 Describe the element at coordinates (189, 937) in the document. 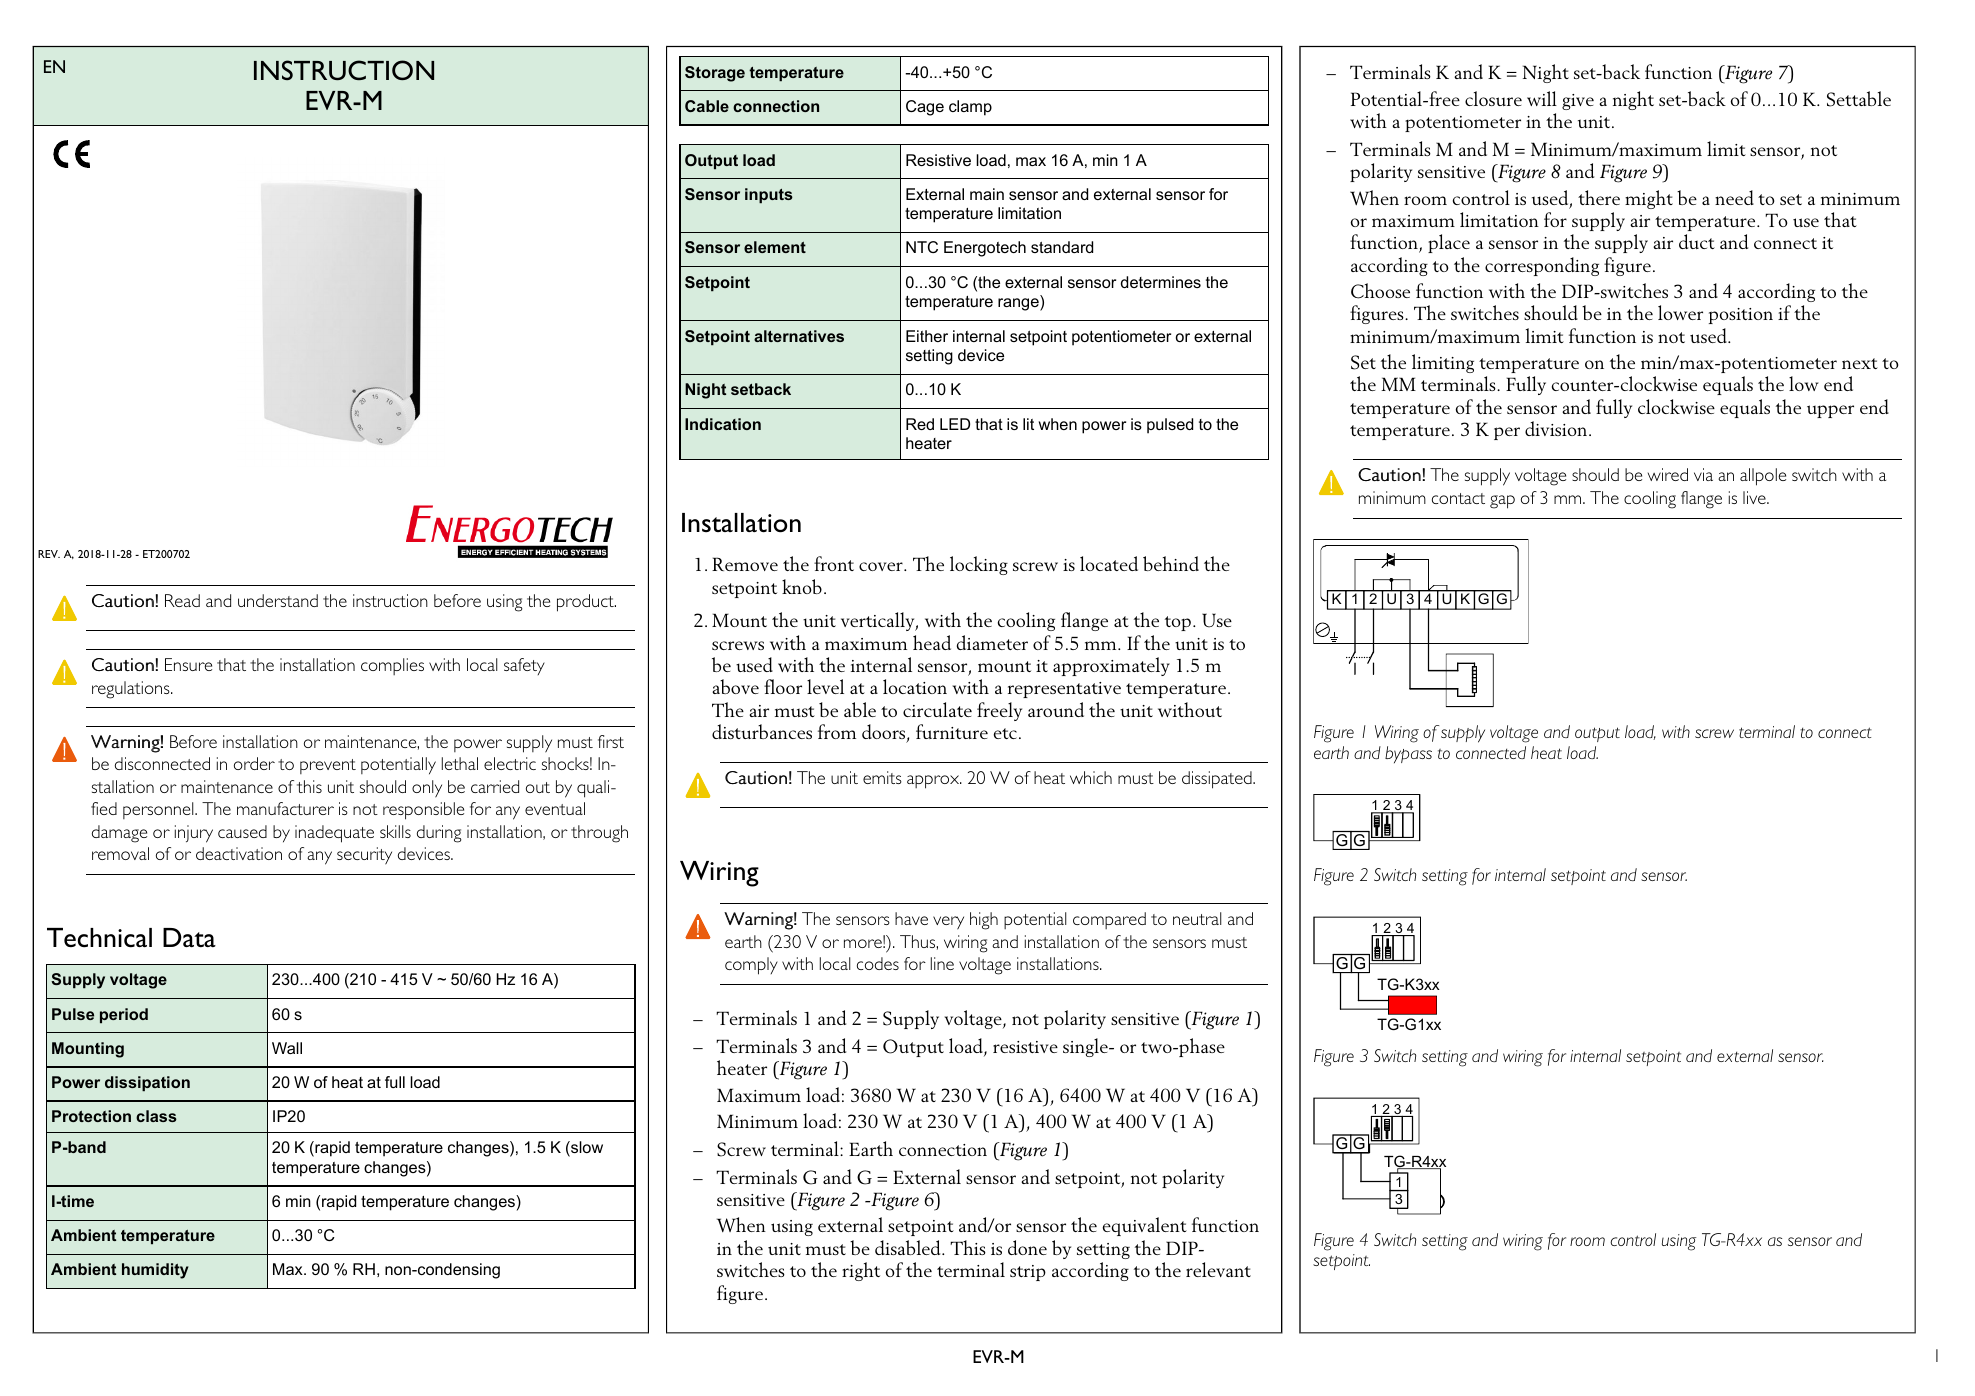

I see `Data` at that location.
